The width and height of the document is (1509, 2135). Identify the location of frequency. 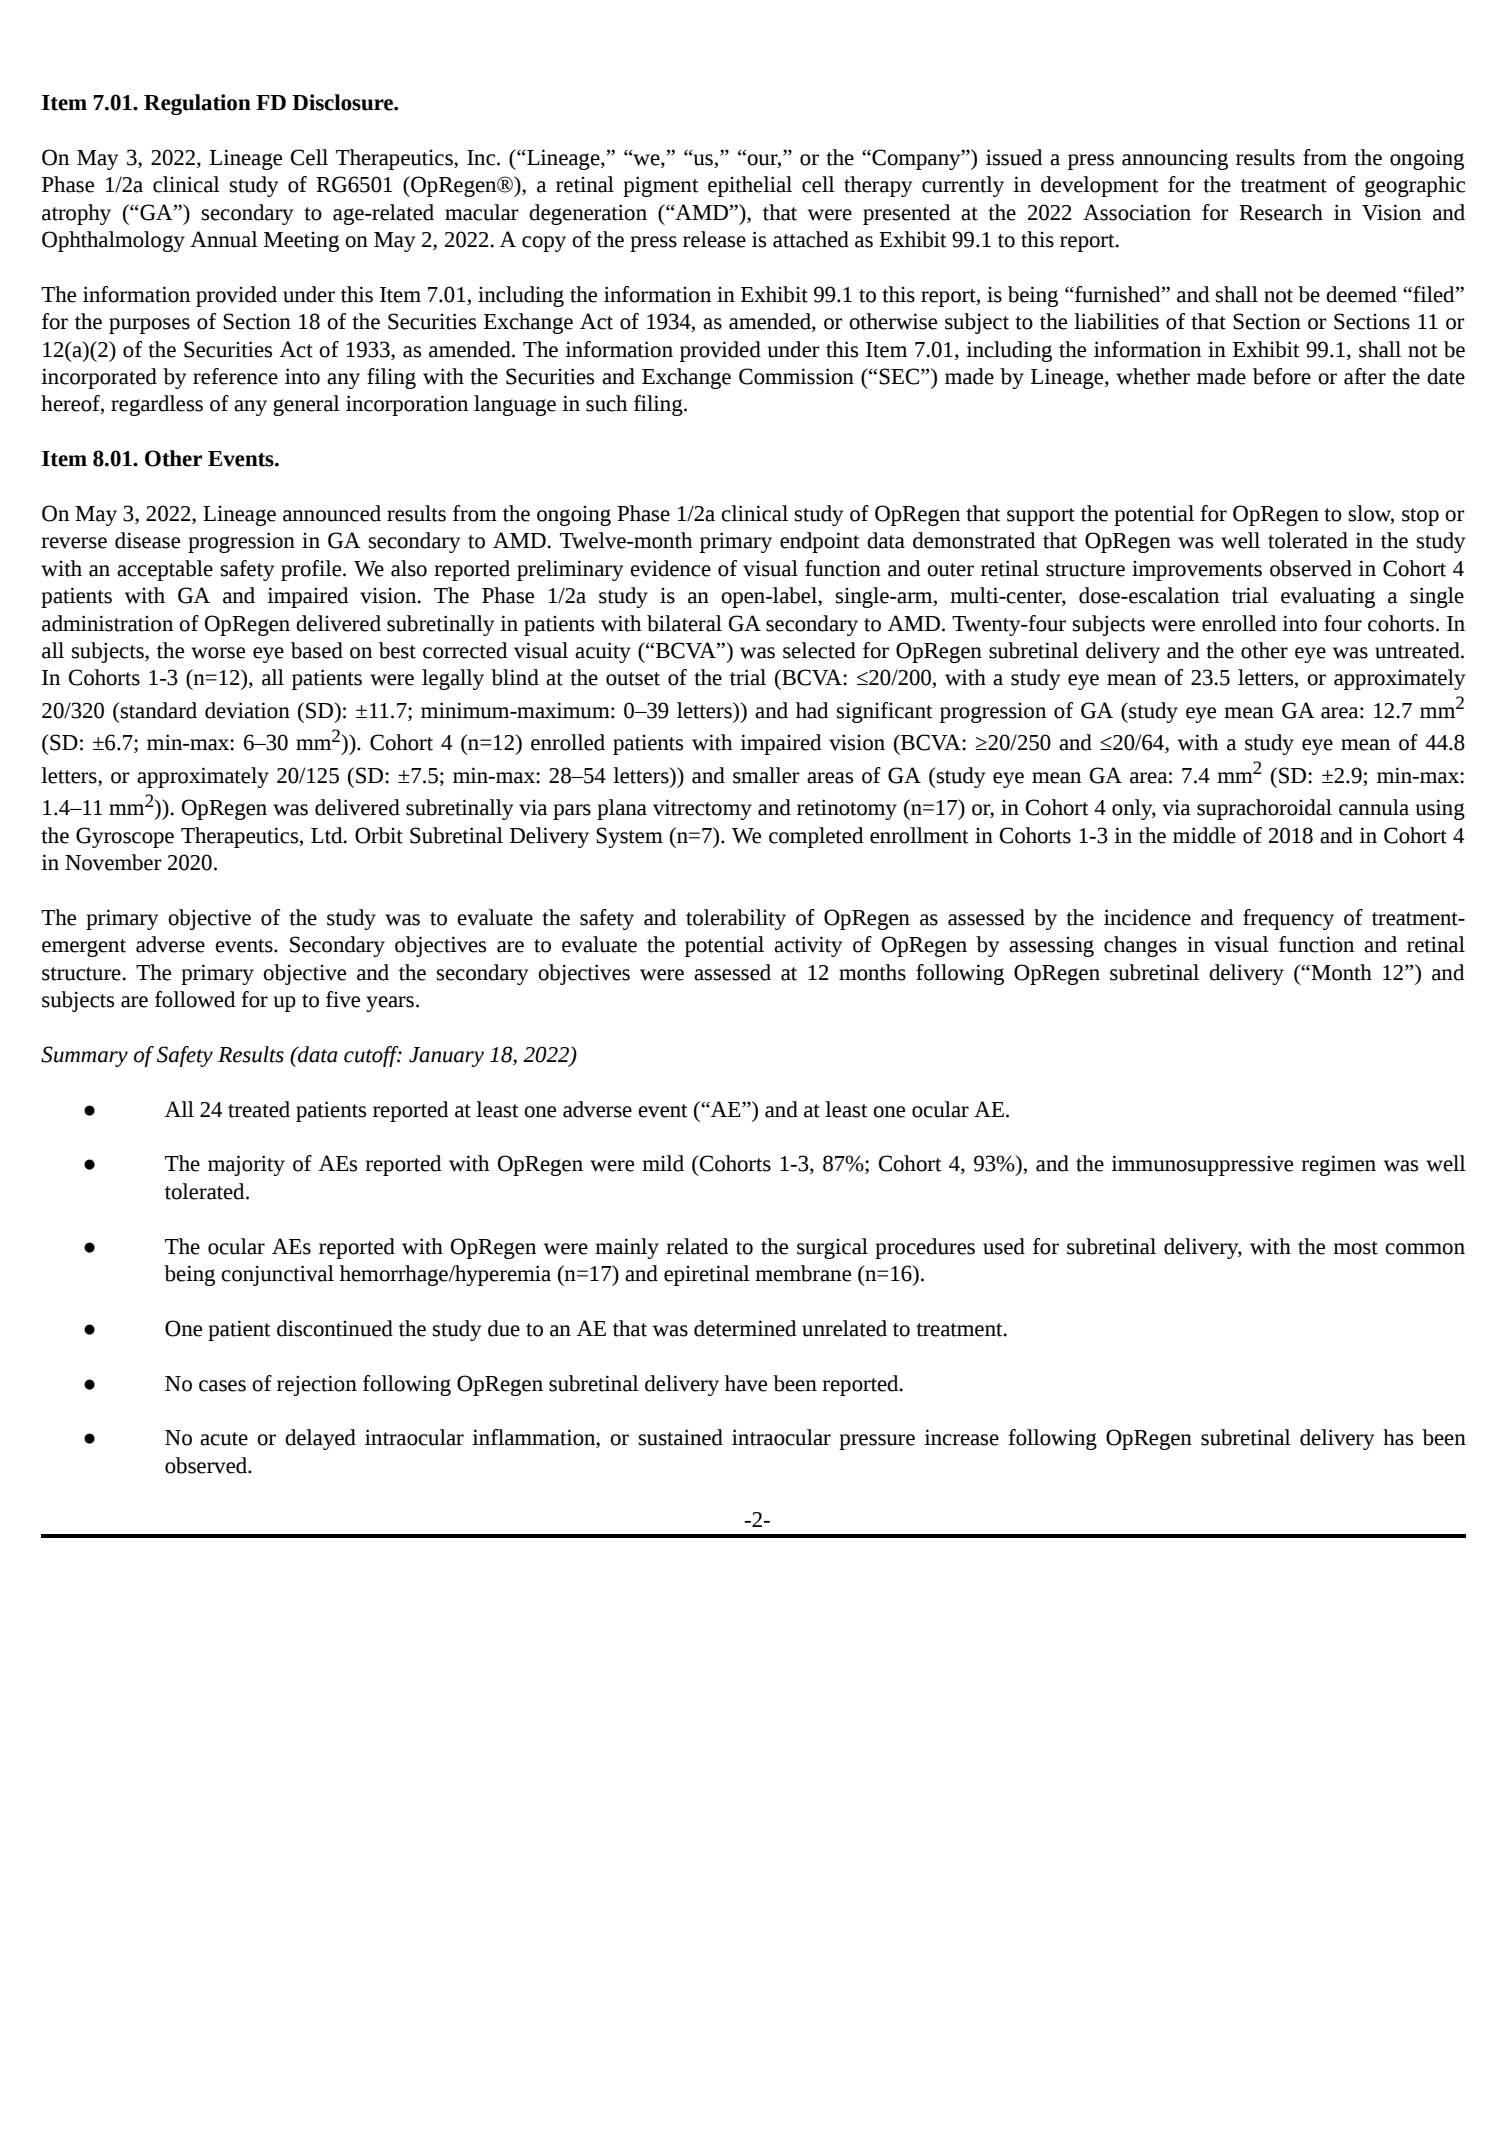
(1288, 919).
